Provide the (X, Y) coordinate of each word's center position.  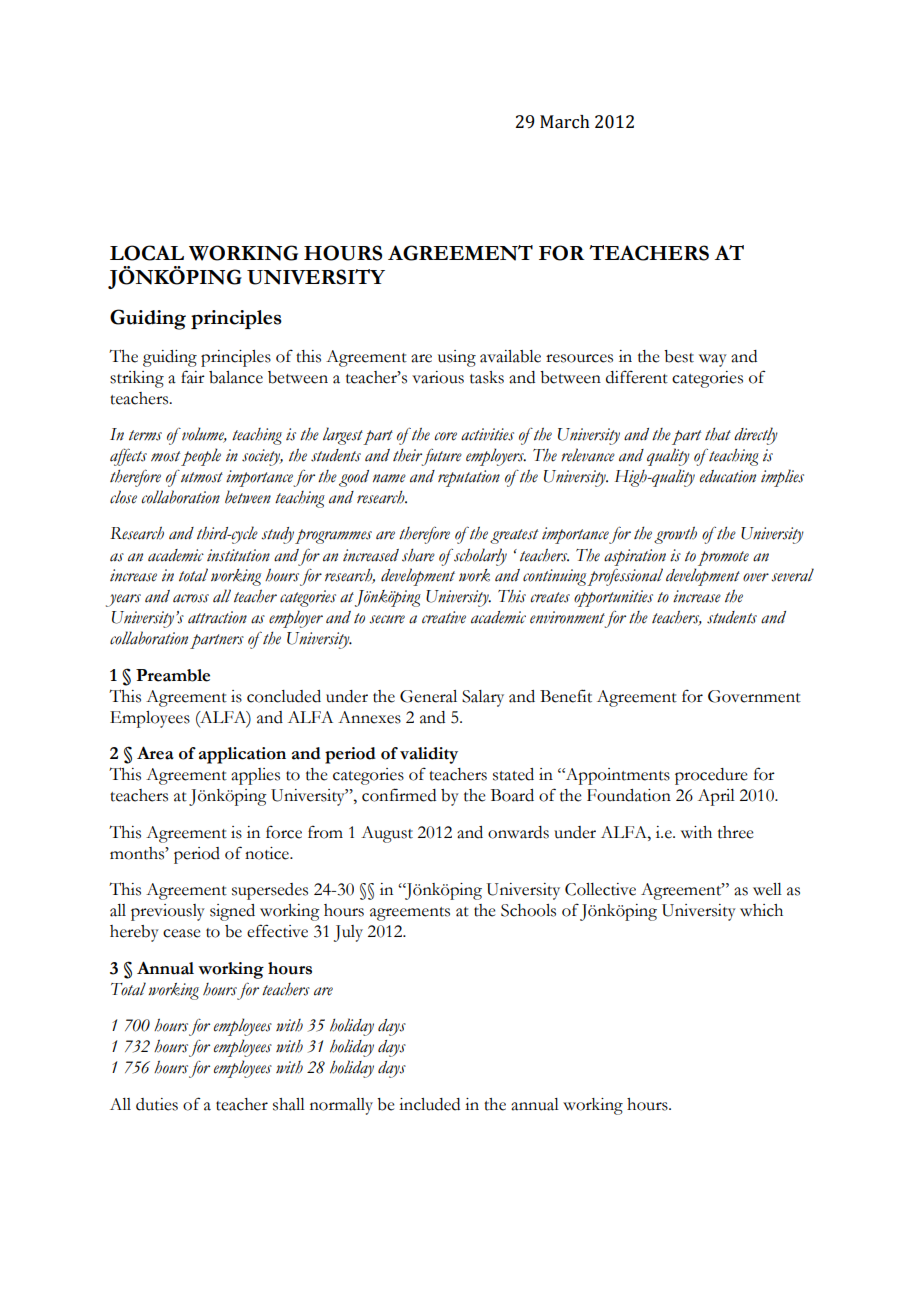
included (429, 1104)
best (679, 356)
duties (157, 1104)
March (565, 122)
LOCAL (147, 253)
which (761, 910)
